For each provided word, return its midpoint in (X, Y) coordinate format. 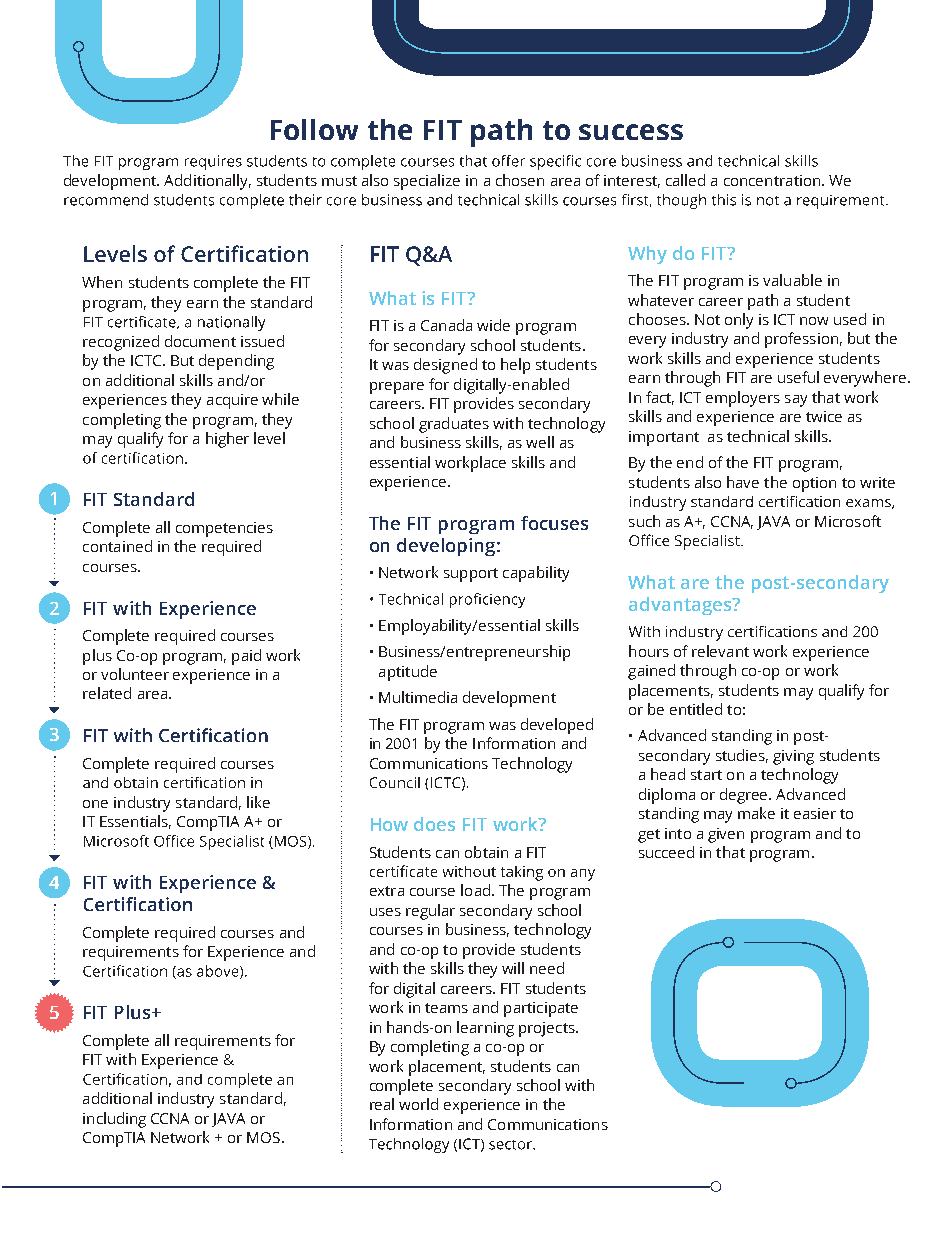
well (540, 442)
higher (227, 440)
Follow (314, 129)
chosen (520, 180)
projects (548, 1029)
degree (745, 796)
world (418, 1104)
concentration (772, 180)
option (814, 484)
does (434, 824)
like (258, 802)
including (114, 1120)
